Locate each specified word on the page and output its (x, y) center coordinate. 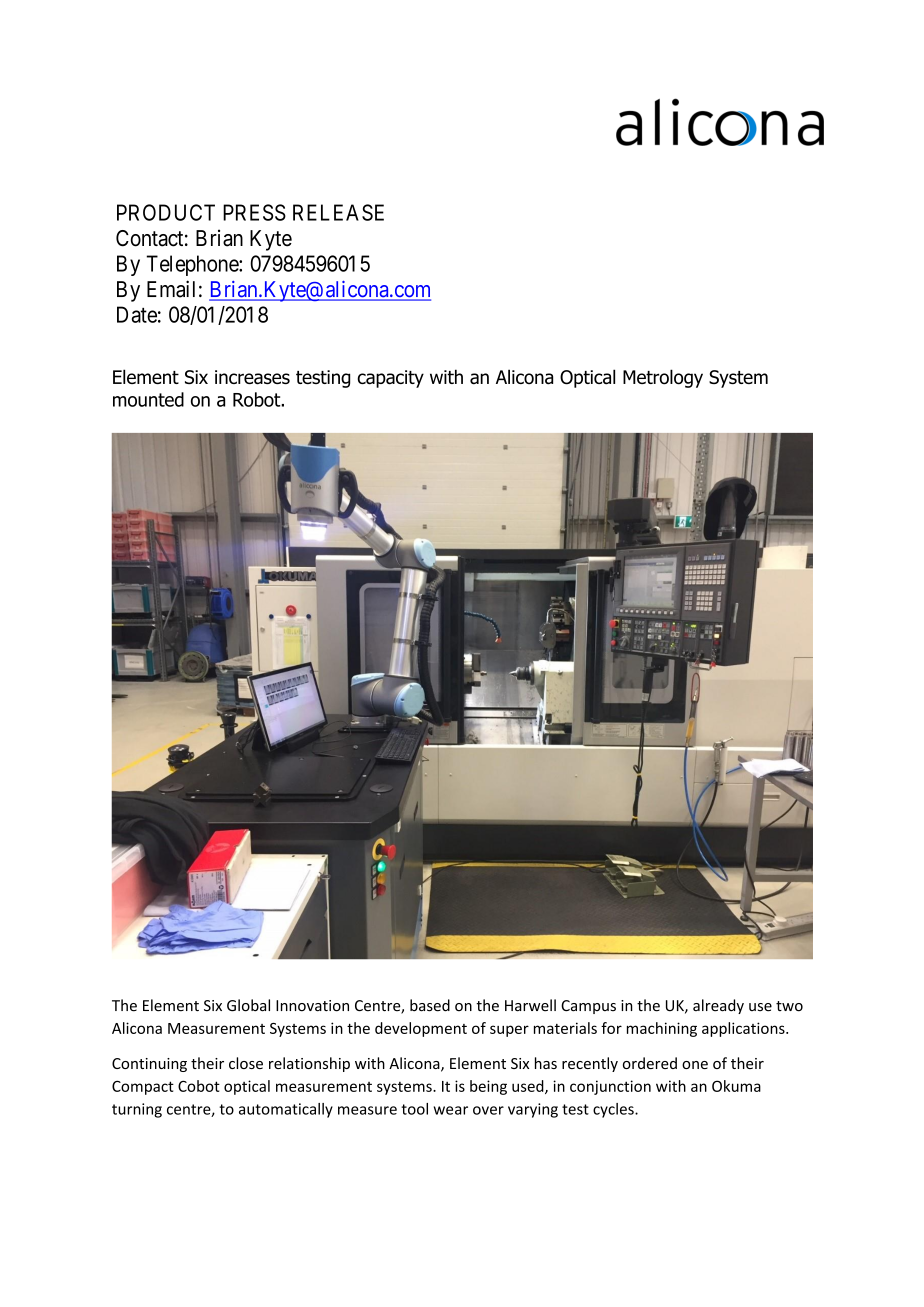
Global (248, 1005)
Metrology (663, 378)
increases (252, 377)
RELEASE (338, 212)
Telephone (193, 265)
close (246, 1063)
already (718, 1006)
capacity (390, 379)
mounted (148, 399)
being (488, 1087)
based (430, 1005)
